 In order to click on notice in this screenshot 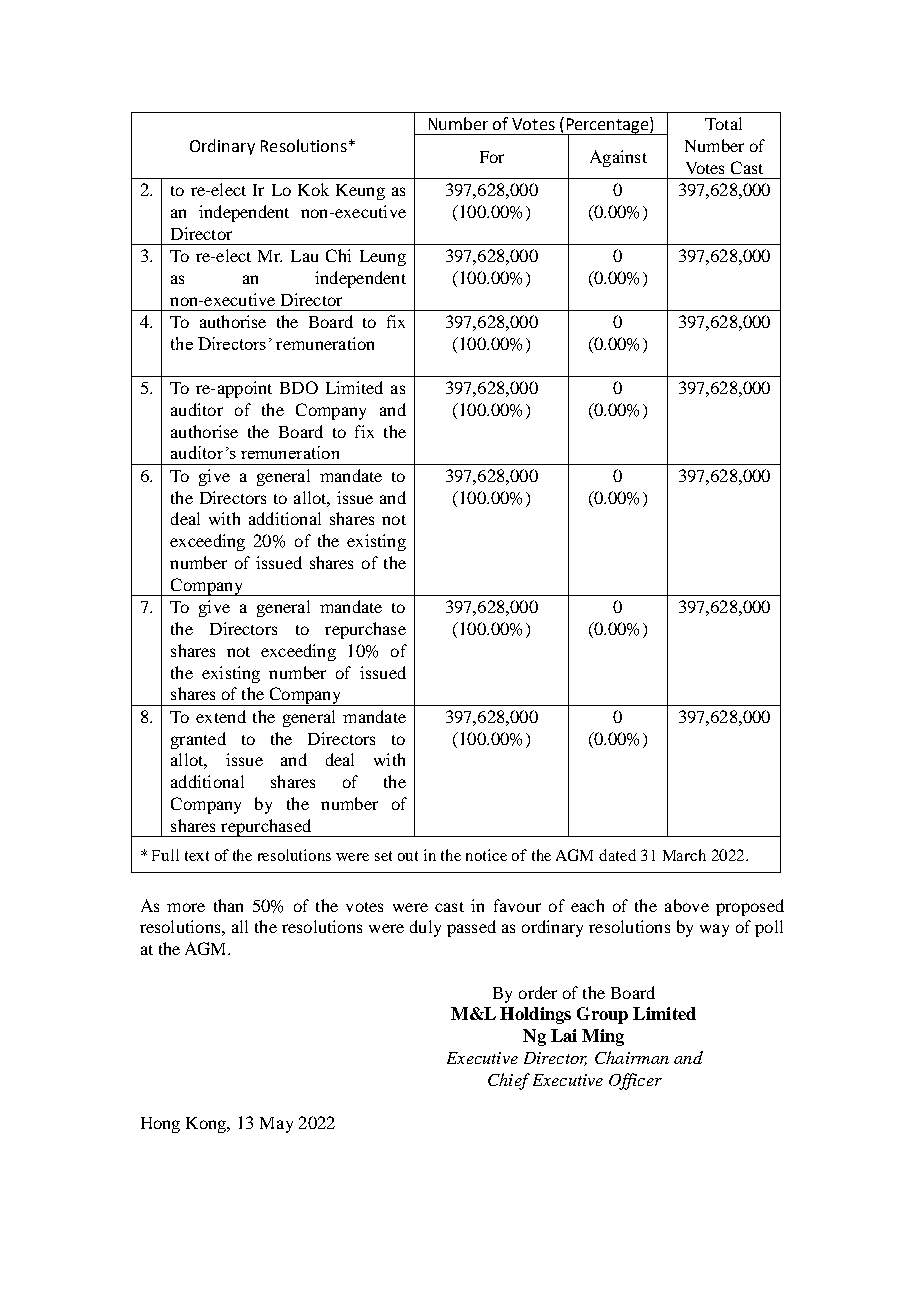, I will do `click(486, 855)`.
